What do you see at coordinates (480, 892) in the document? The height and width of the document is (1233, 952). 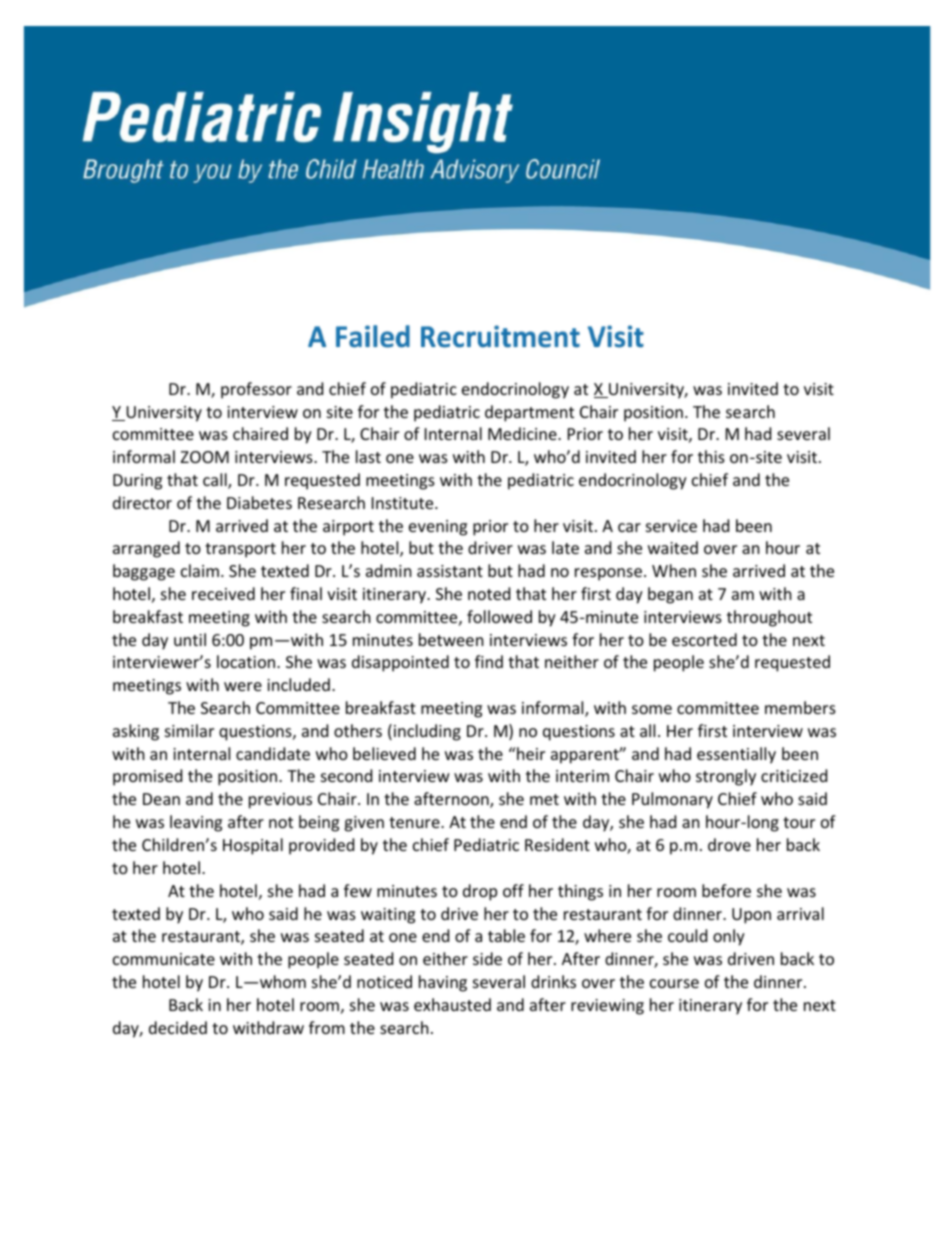 I see `drop` at bounding box center [480, 892].
